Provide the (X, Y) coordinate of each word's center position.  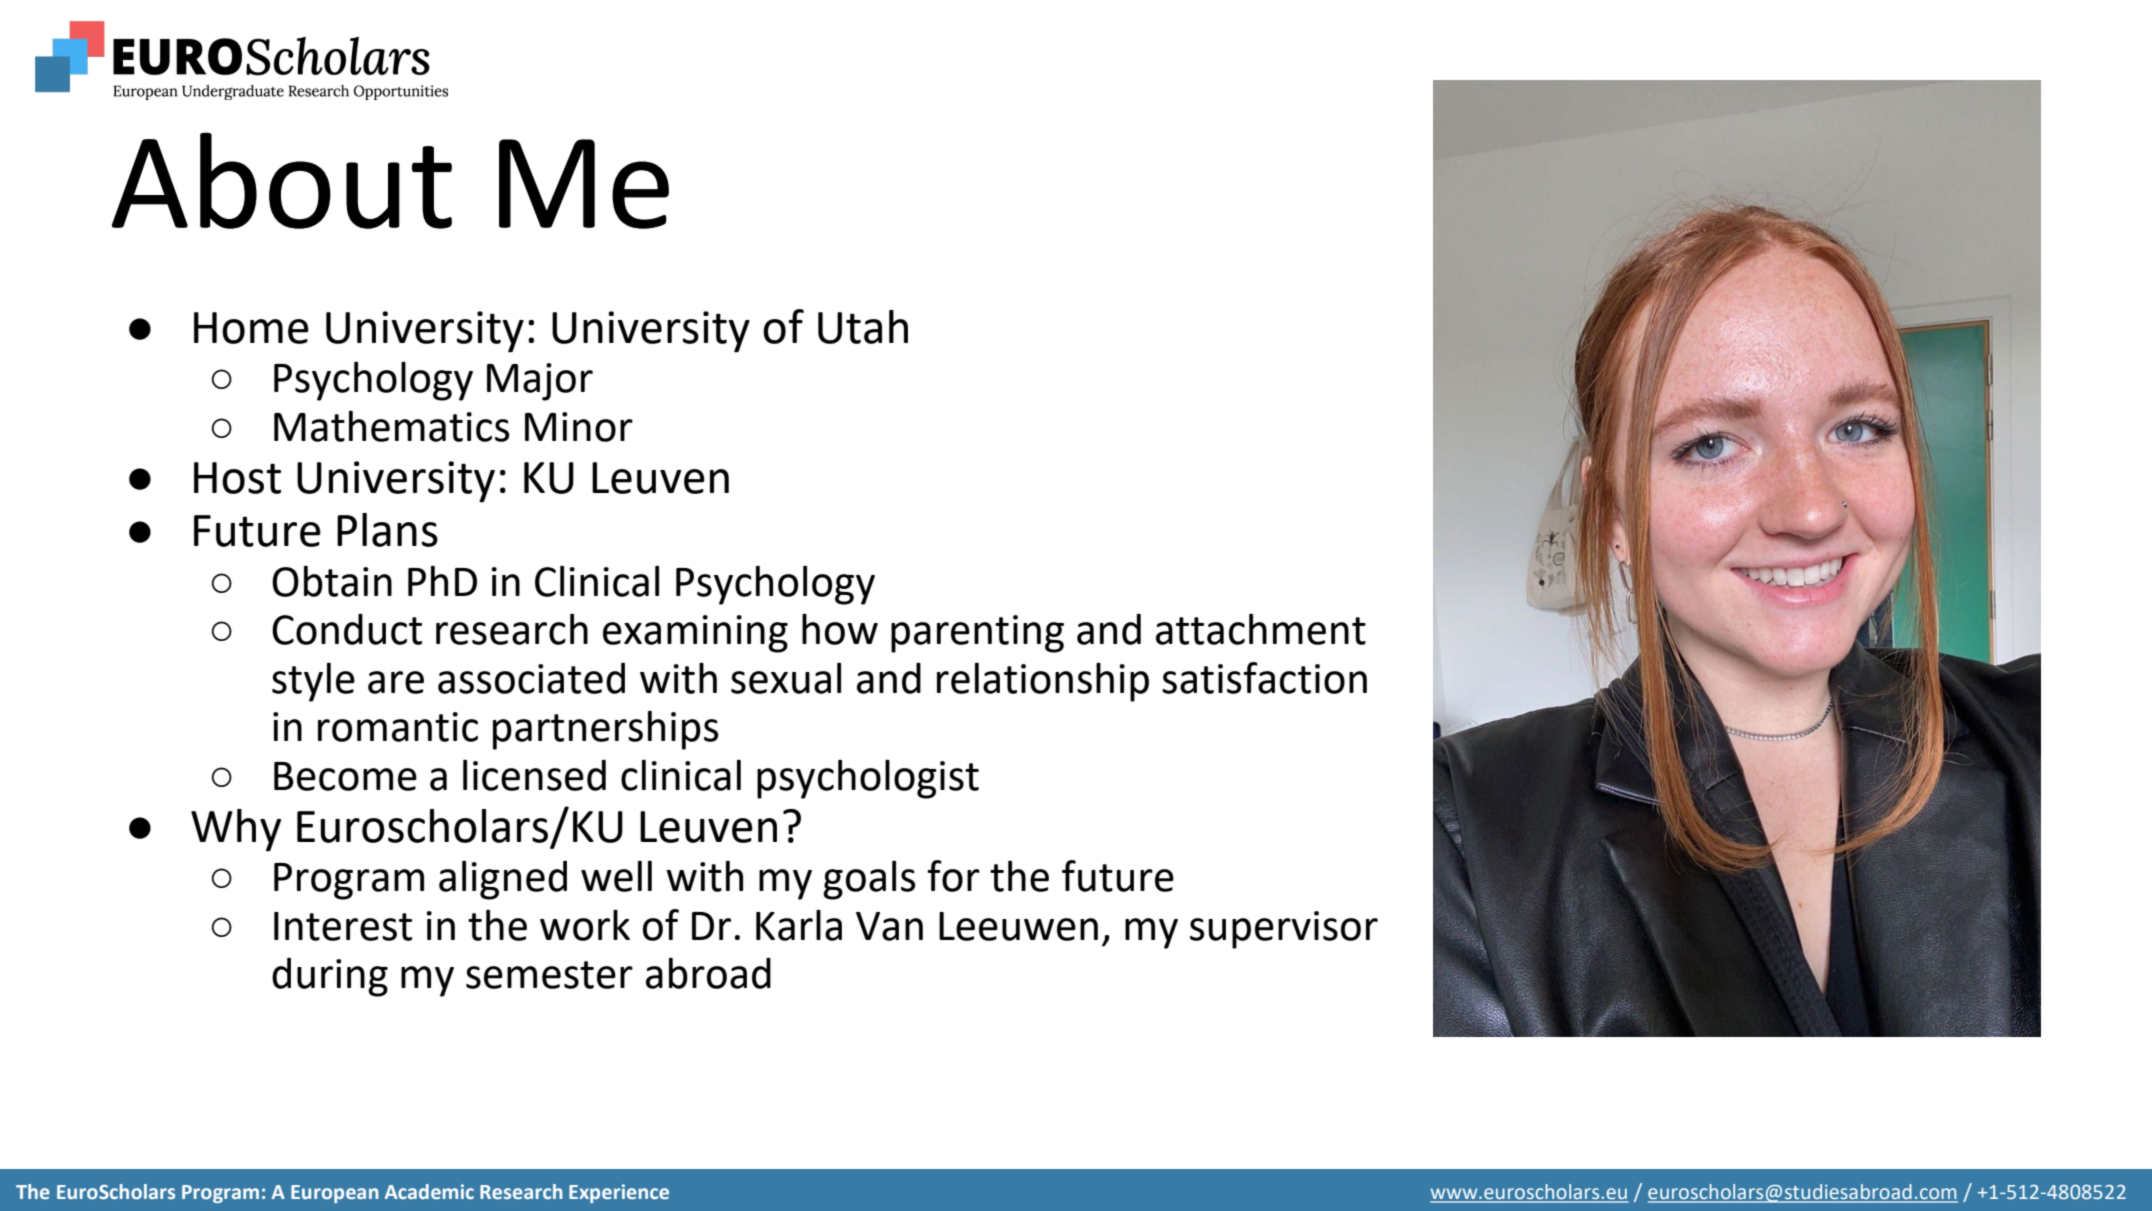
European (335, 1194)
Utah (863, 327)
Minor (579, 427)
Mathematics (391, 426)
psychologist (868, 779)
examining (695, 634)
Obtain (332, 581)
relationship (1043, 682)
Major (540, 382)
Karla (799, 925)
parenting (977, 634)
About (282, 180)
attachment (1261, 629)
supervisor (1284, 930)
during (330, 977)
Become (345, 776)
